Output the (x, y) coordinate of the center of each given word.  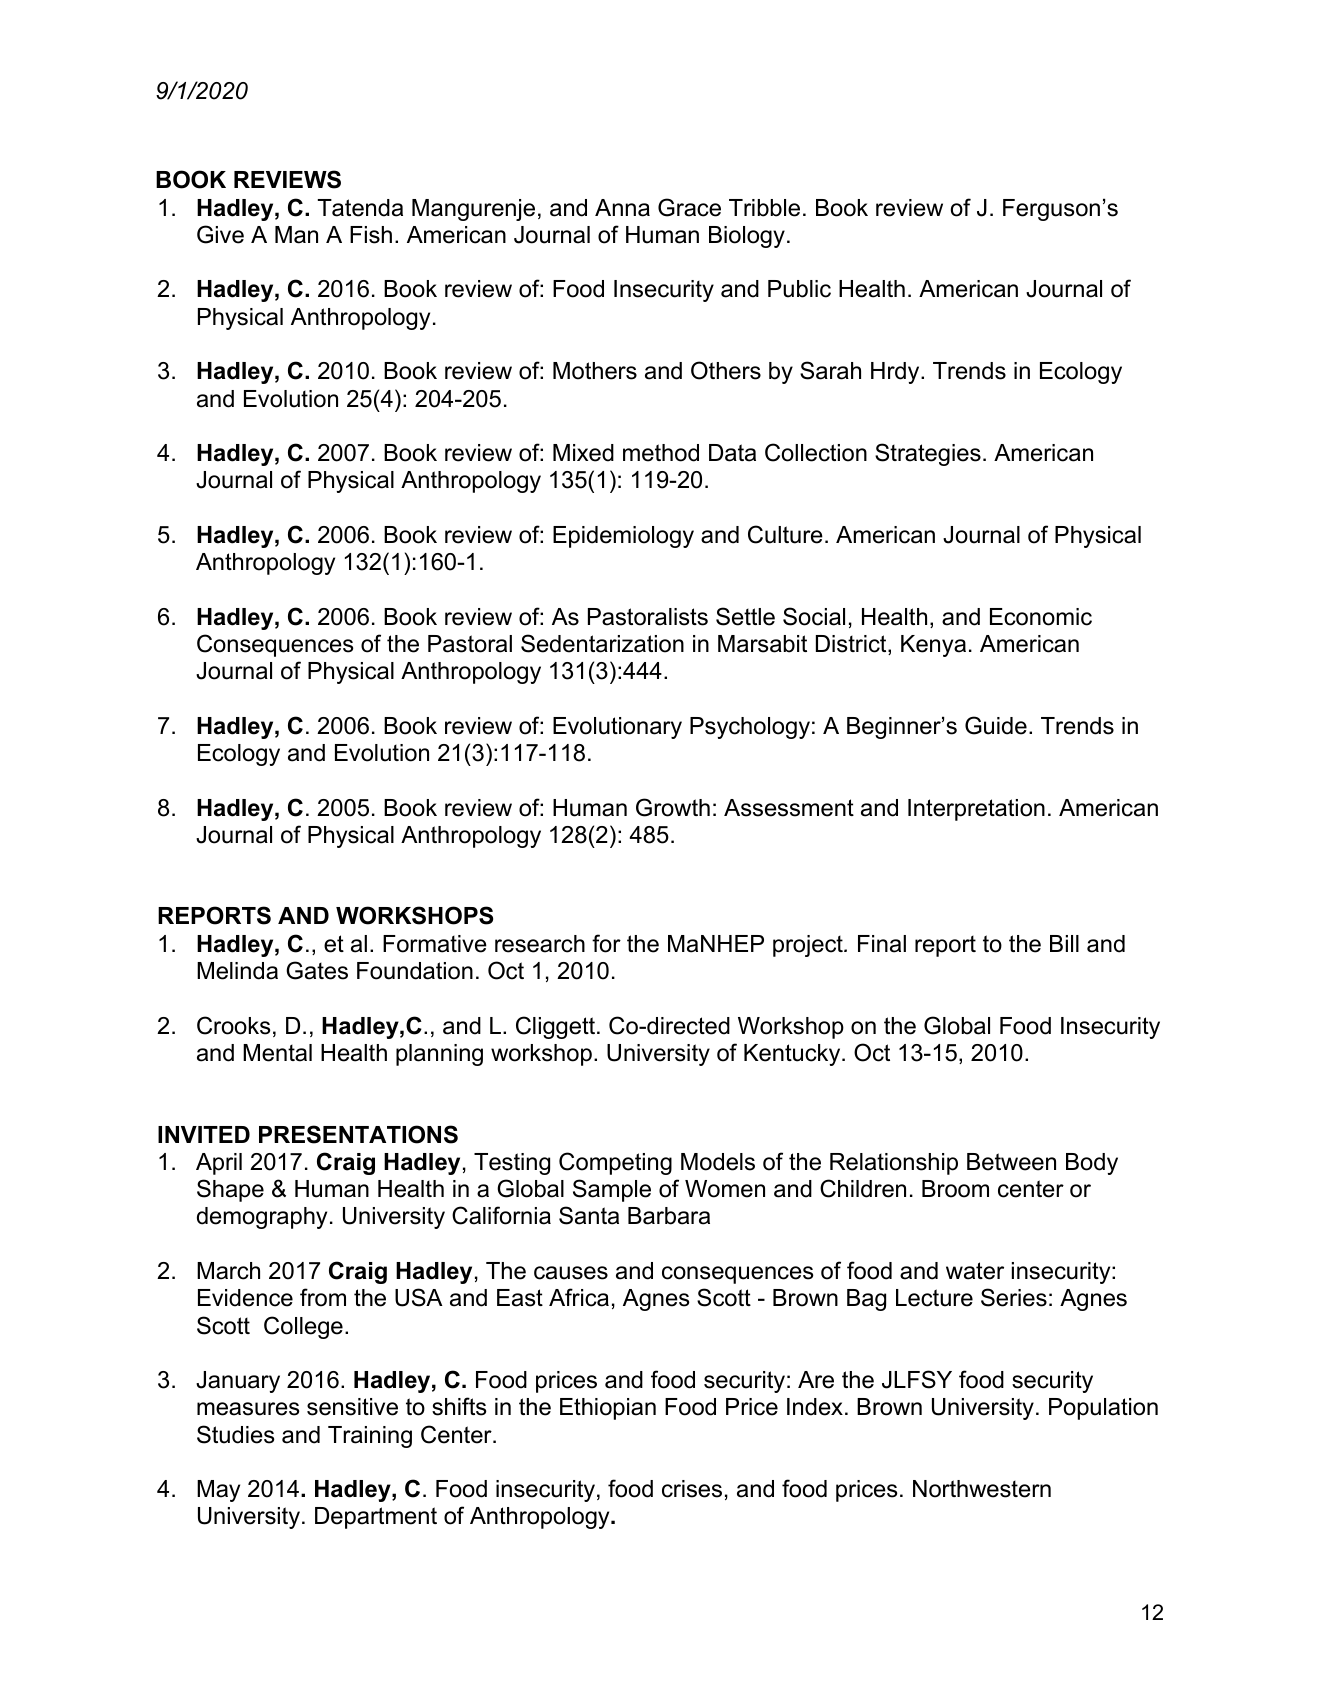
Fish (371, 235)
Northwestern (982, 1489)
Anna (622, 208)
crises (692, 1489)
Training (370, 1437)
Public (799, 289)
